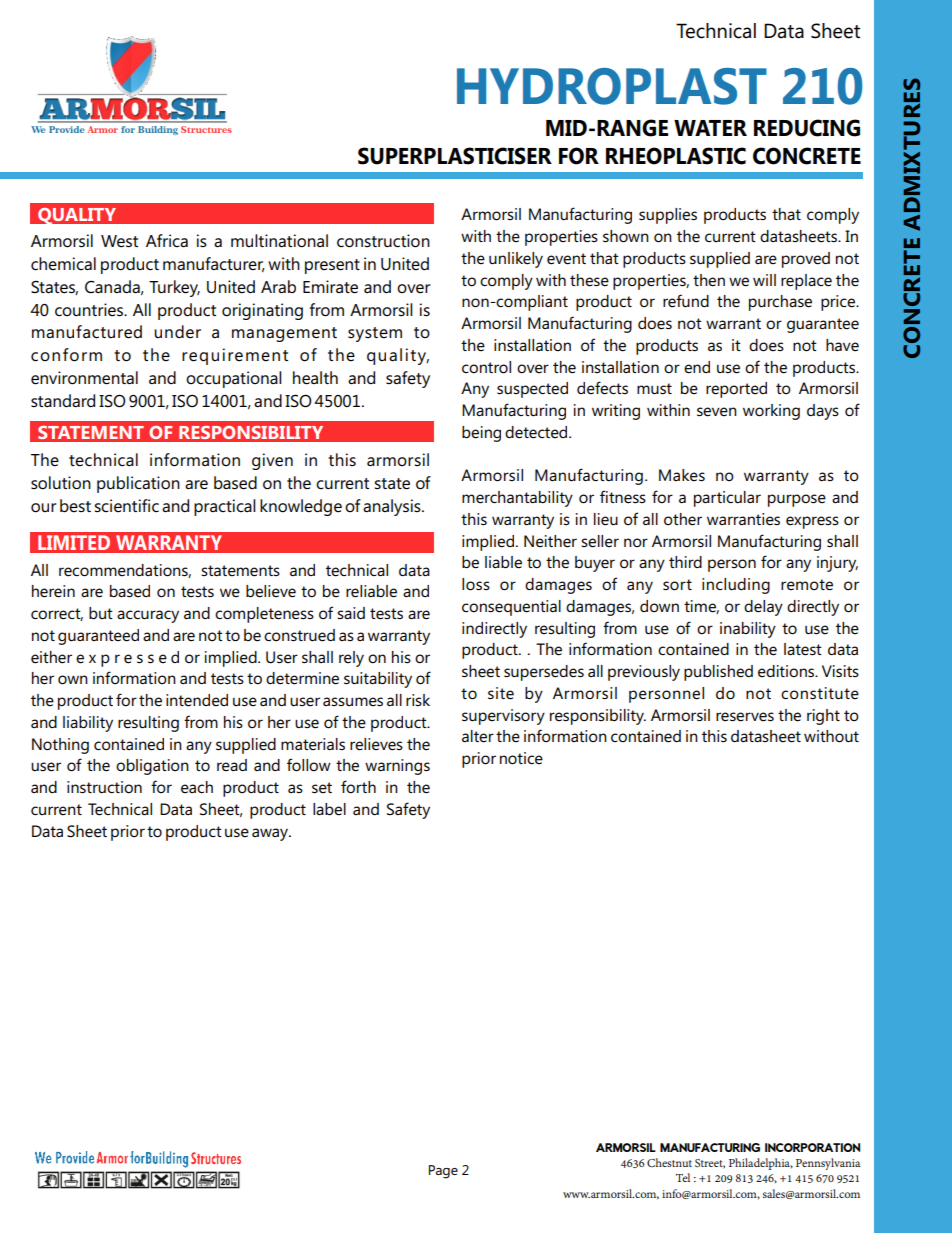 This screenshot has height=1233, width=952. I want to click on Building, so click(158, 130).
